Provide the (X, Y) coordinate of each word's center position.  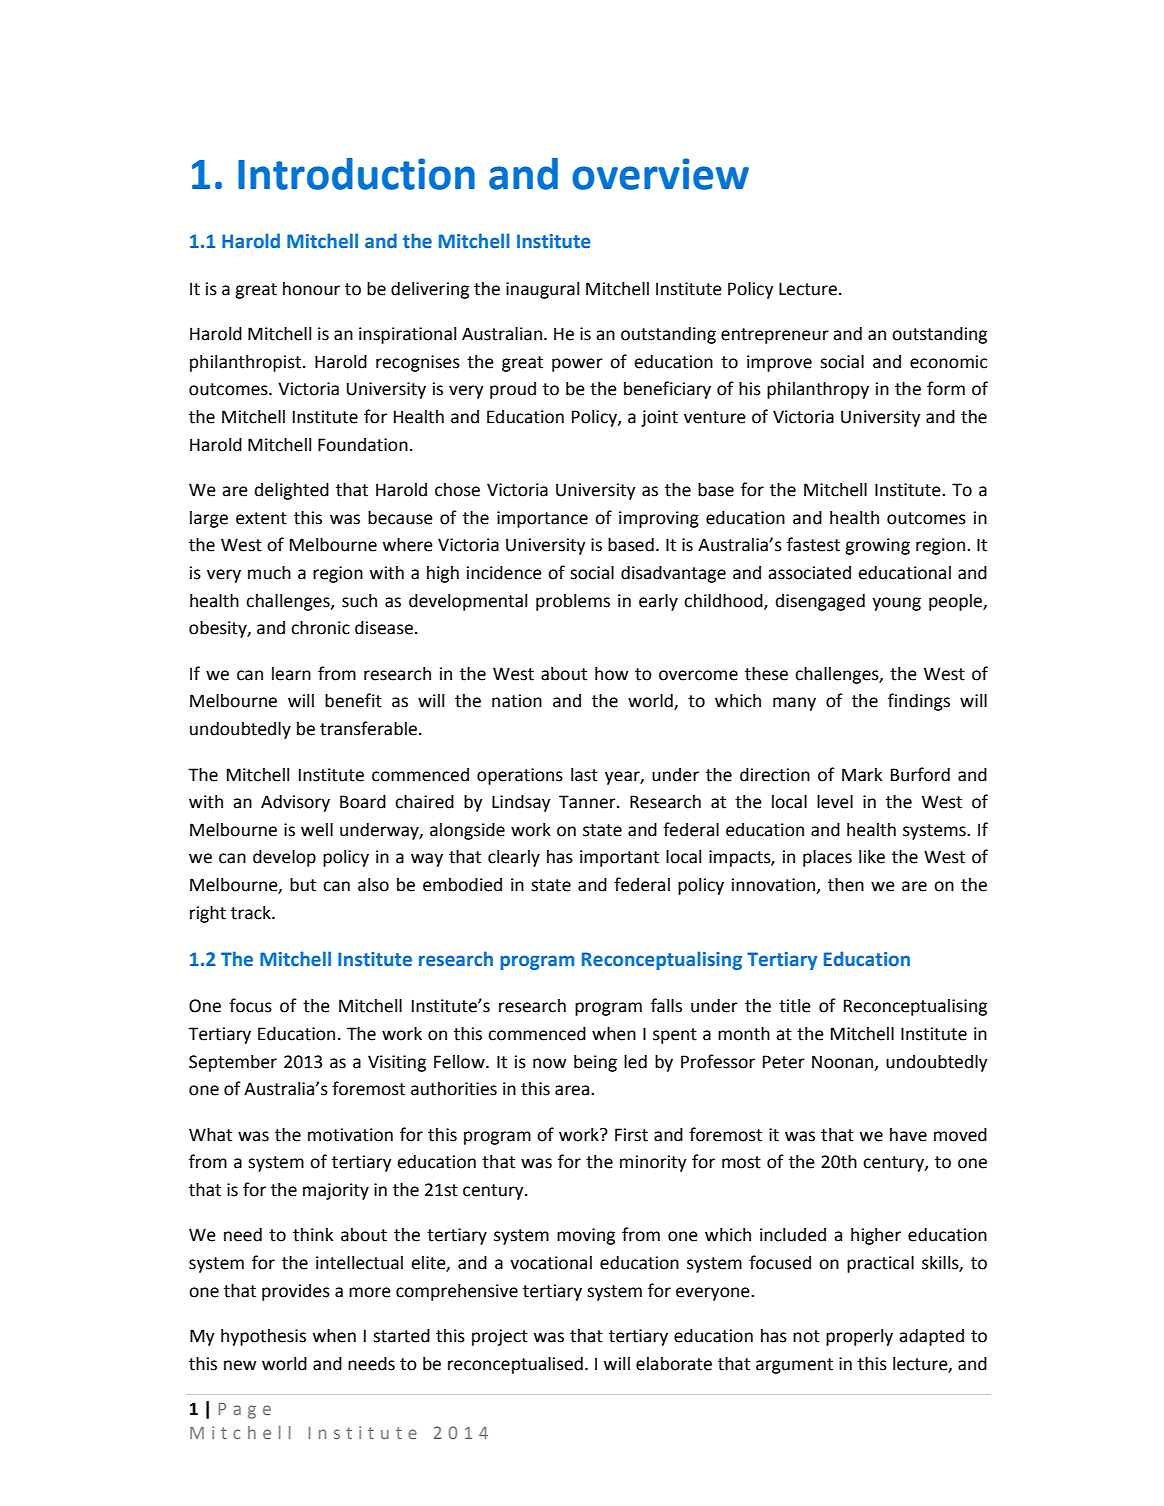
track (252, 913)
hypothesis (263, 1337)
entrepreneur (775, 336)
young (896, 604)
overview (660, 174)
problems (573, 602)
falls (666, 1005)
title (795, 1006)
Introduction (356, 174)
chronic (320, 628)
